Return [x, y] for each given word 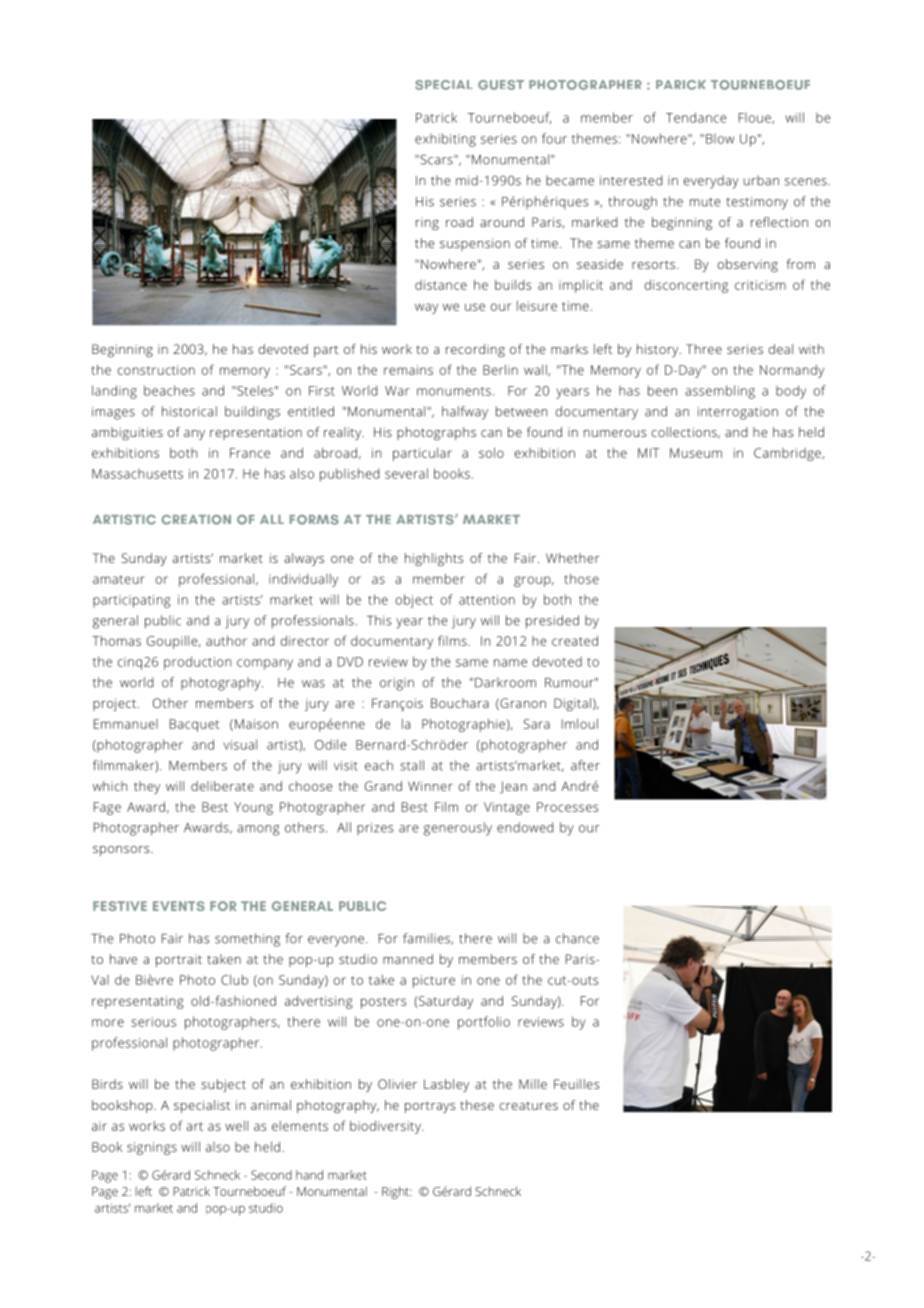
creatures [528, 1105]
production [197, 663]
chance [577, 938]
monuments [454, 391]
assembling [720, 392]
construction [156, 370]
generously [458, 829]
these [477, 1105]
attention [487, 600]
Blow [720, 139]
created [575, 641]
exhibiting [445, 140]
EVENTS [179, 906]
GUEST [501, 85]
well [236, 1126]
